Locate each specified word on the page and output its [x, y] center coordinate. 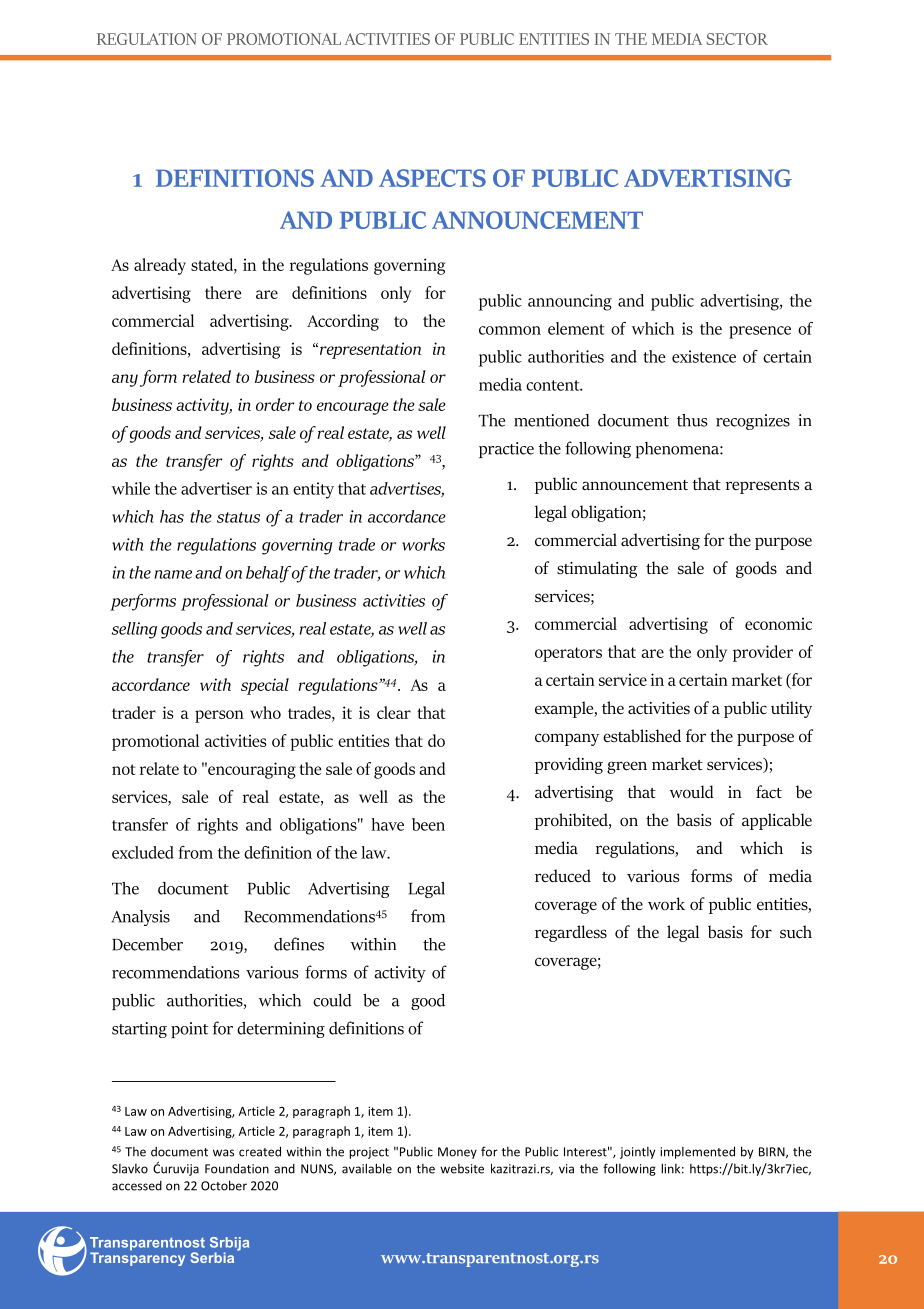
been [428, 824]
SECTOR [737, 39]
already [160, 266]
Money [457, 1153]
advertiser [216, 488]
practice [506, 450]
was [223, 1153]
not [123, 769]
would [692, 792]
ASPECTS [432, 178]
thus [692, 420]
